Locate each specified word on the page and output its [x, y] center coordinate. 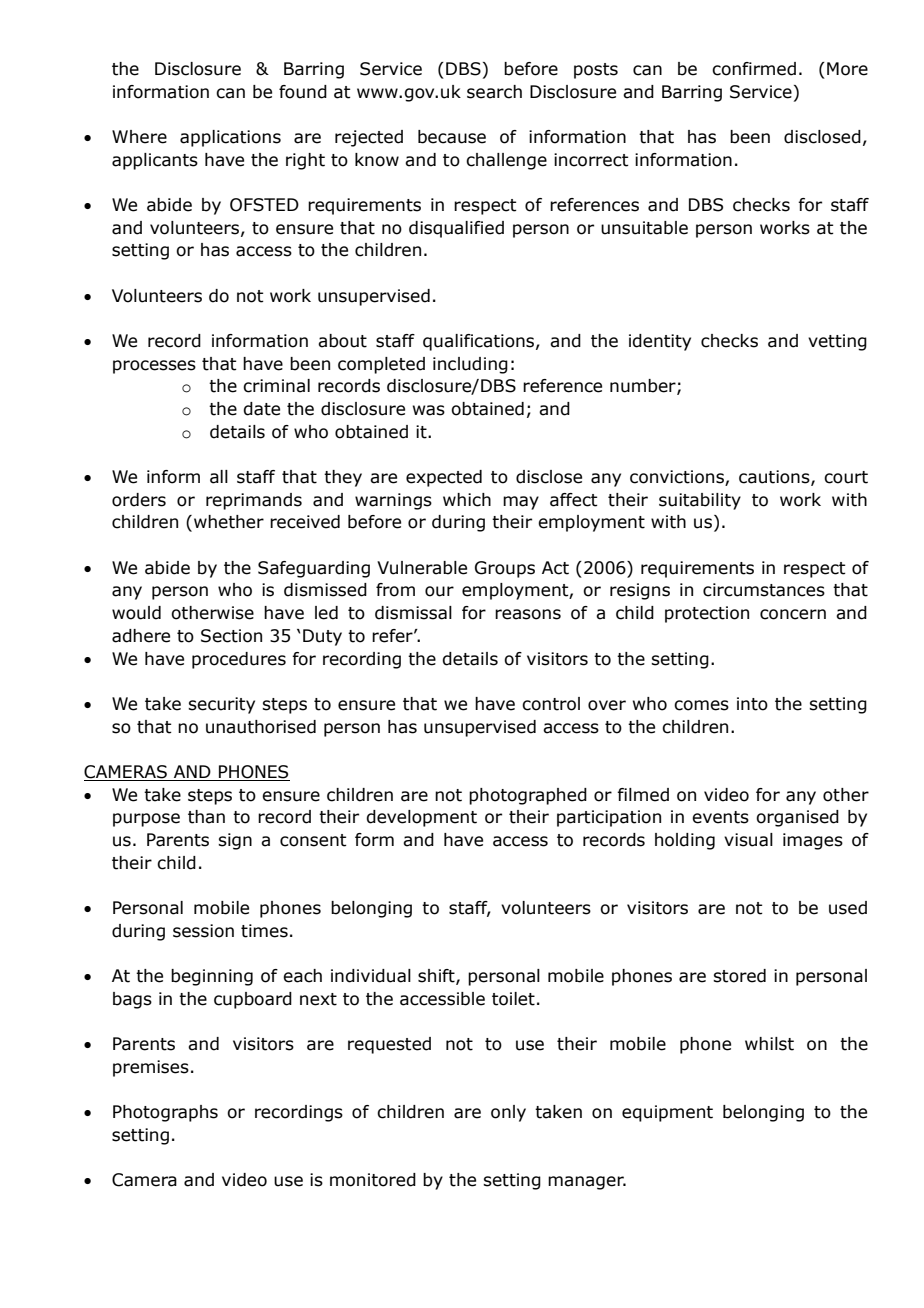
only [508, 1113]
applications [230, 138]
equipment [667, 1113]
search [494, 92]
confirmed [754, 69]
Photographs [165, 1113]
